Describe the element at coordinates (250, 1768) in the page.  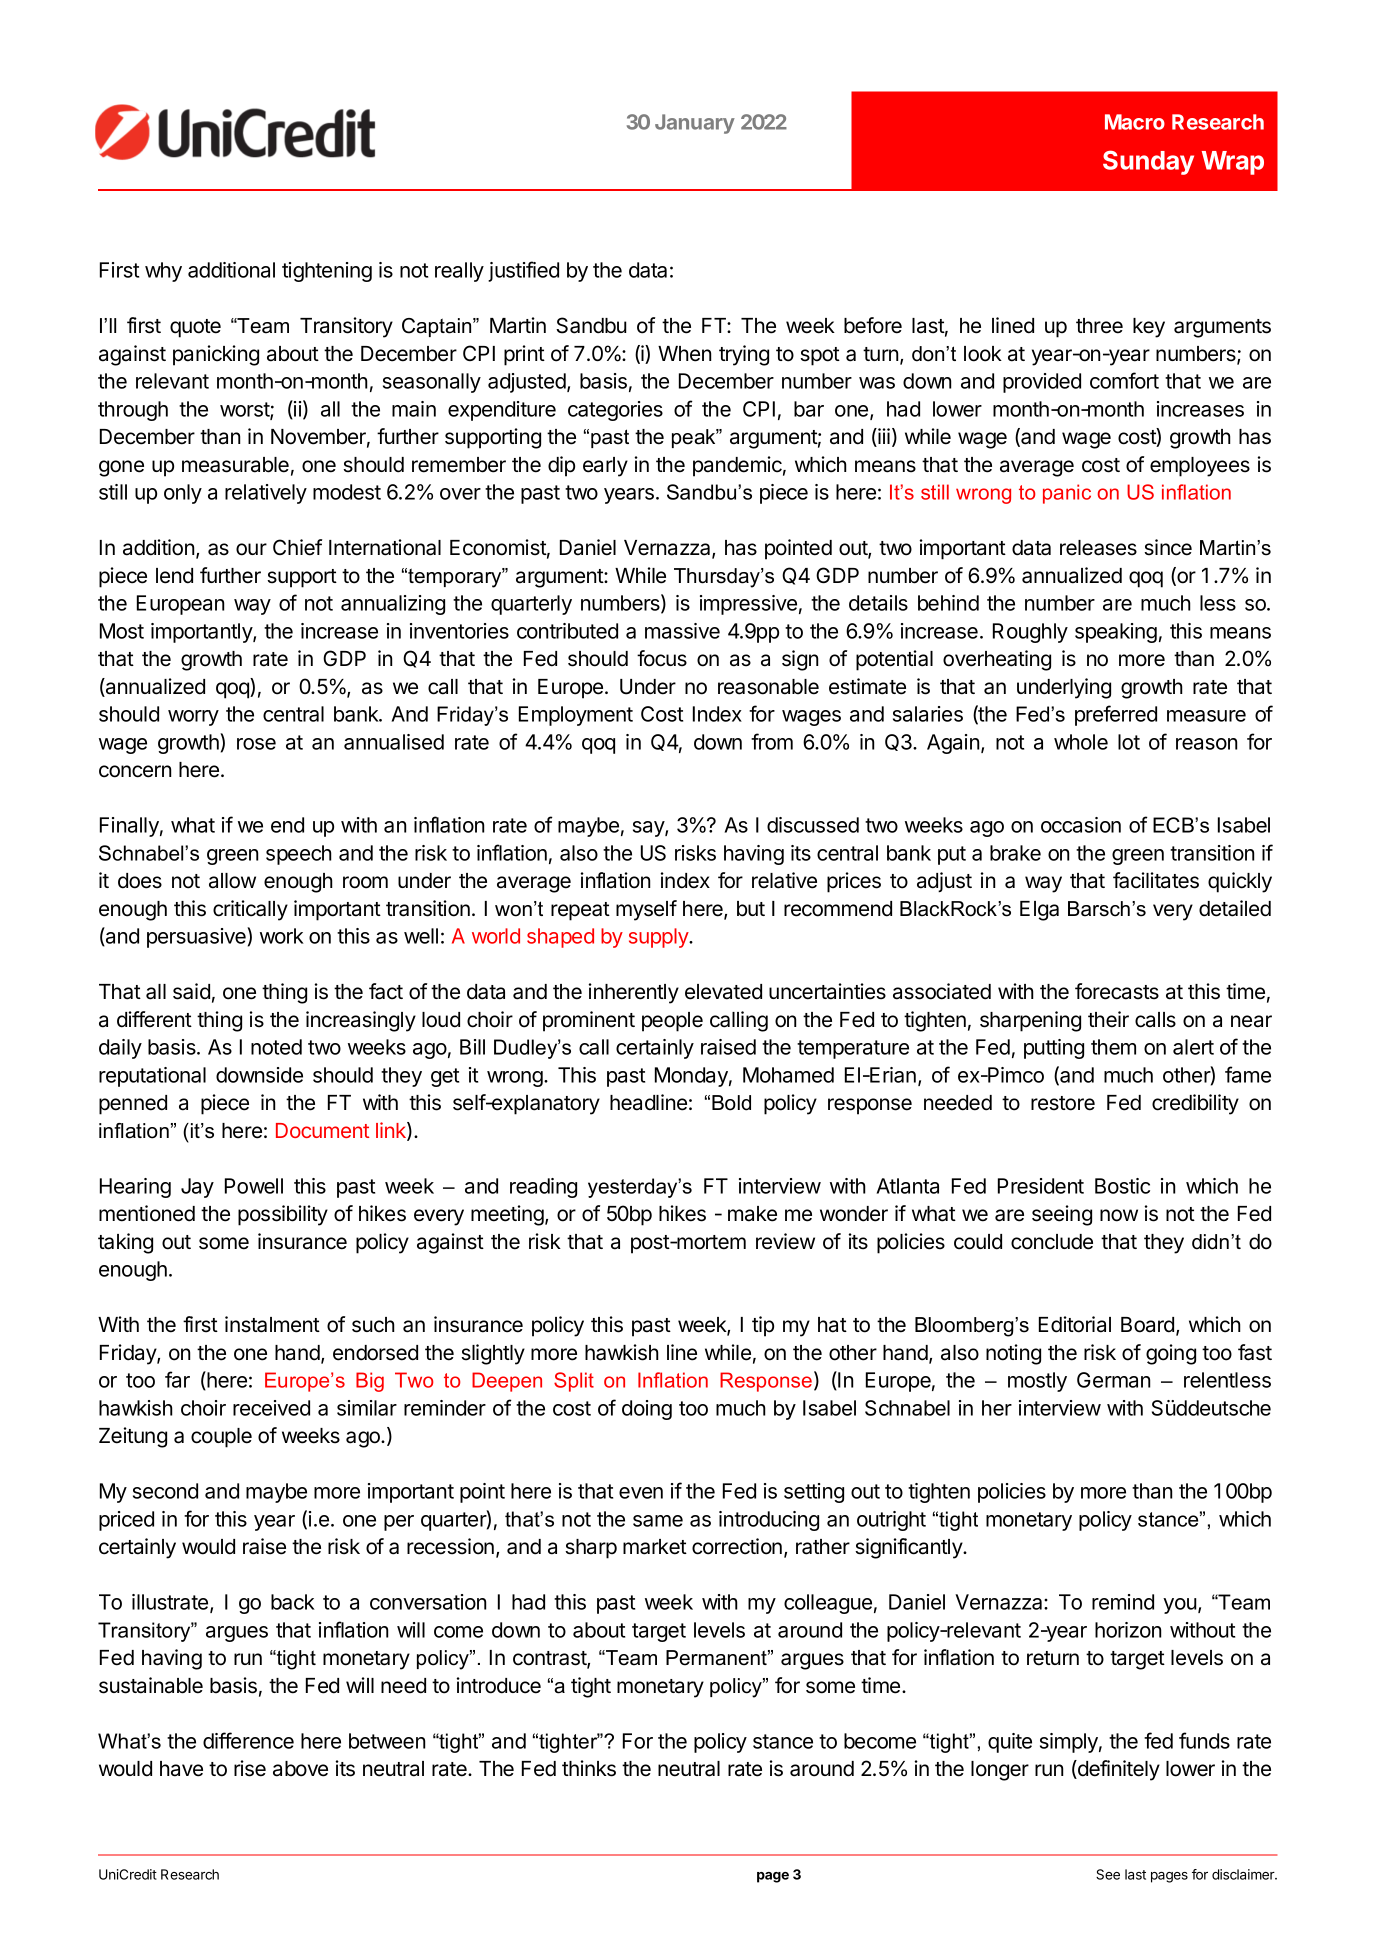
I see `rise` at that location.
